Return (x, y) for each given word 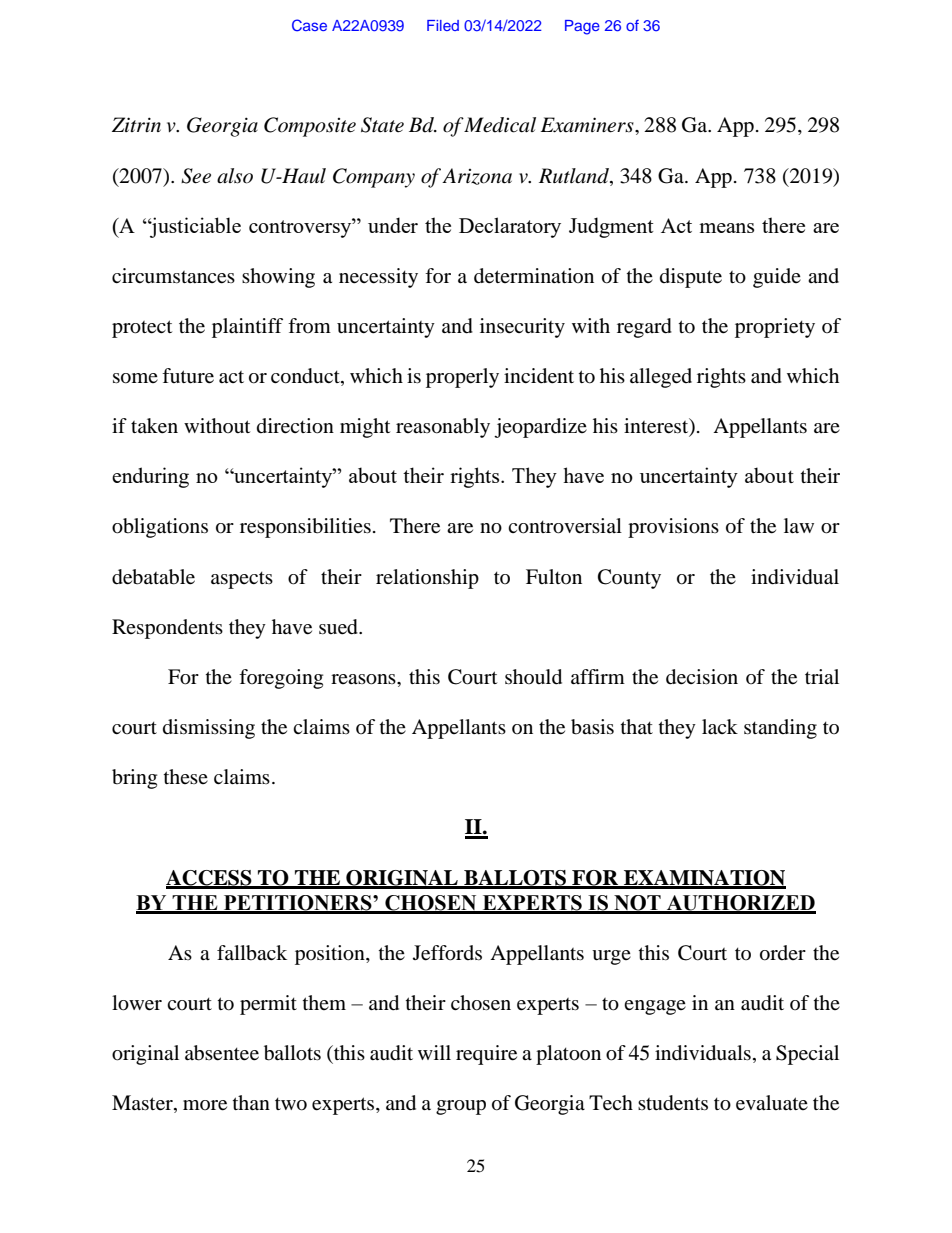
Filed (443, 25)
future (188, 376)
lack (720, 727)
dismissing (209, 729)
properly (462, 378)
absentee (222, 1053)
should (533, 677)
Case (309, 25)
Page (582, 27)
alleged (661, 378)
